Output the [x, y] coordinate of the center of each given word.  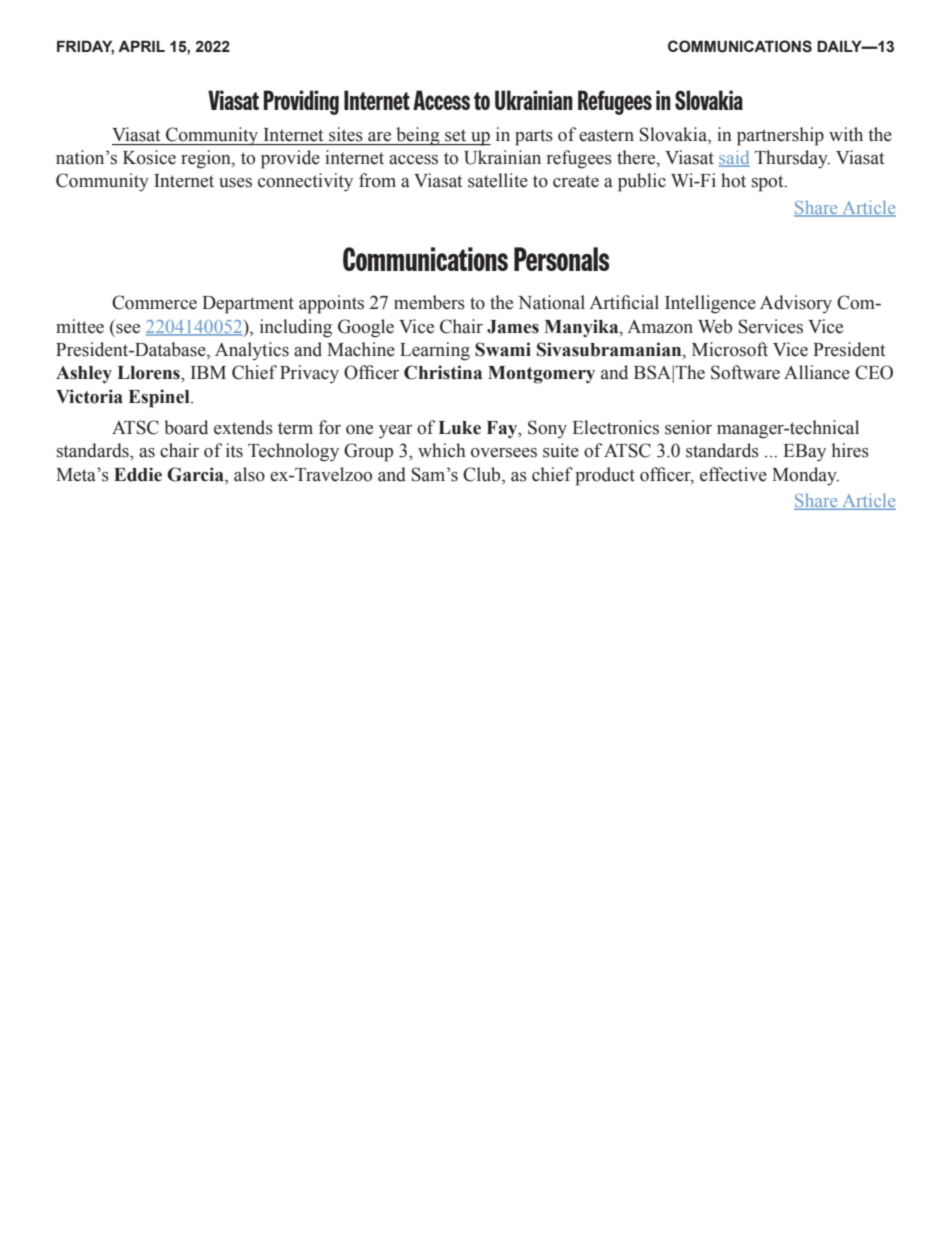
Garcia [196, 474]
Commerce [154, 302]
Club [483, 474]
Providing [301, 102]
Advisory [796, 304]
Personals [561, 259]
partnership [780, 136]
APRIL [141, 46]
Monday [805, 476]
